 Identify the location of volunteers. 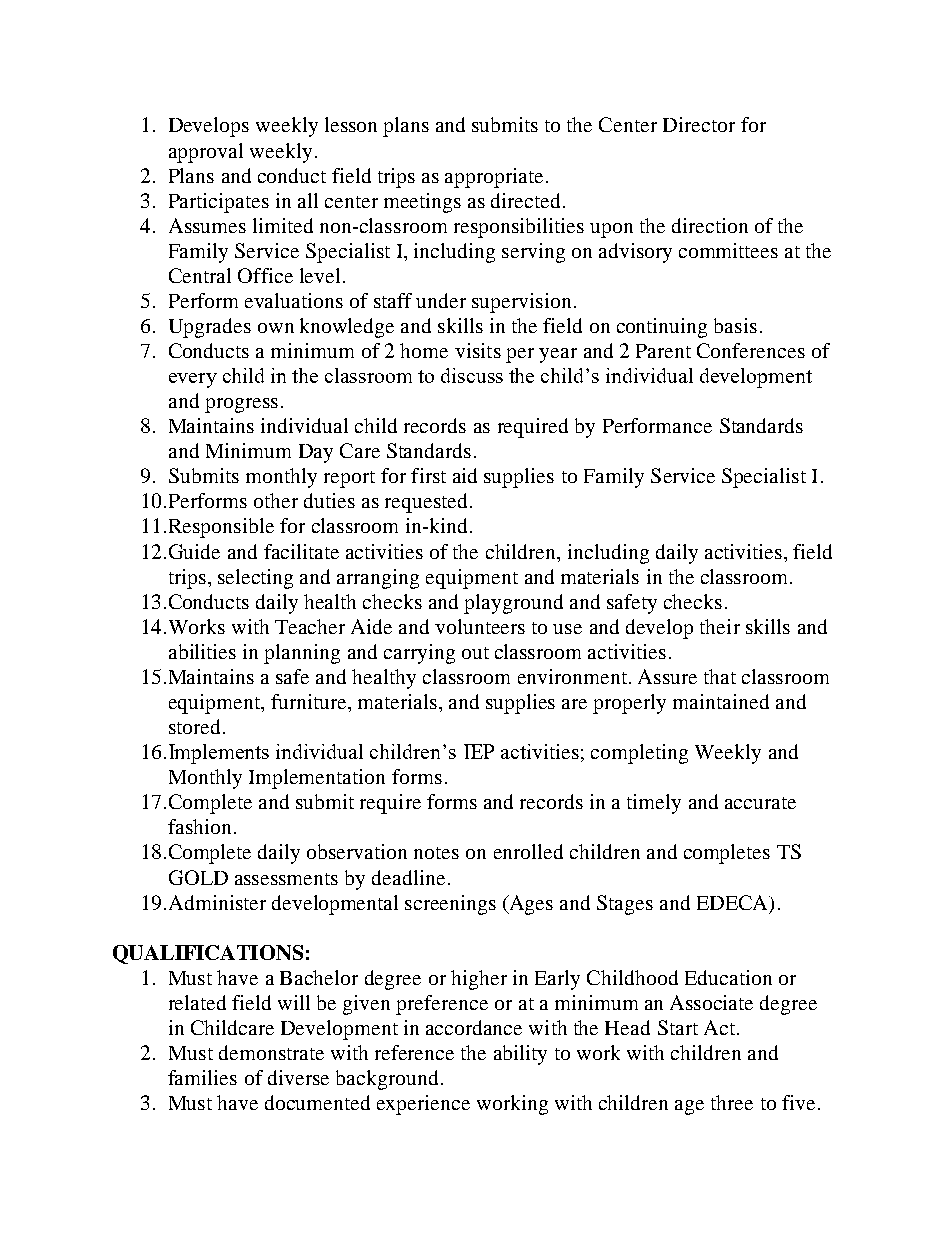
(480, 626).
